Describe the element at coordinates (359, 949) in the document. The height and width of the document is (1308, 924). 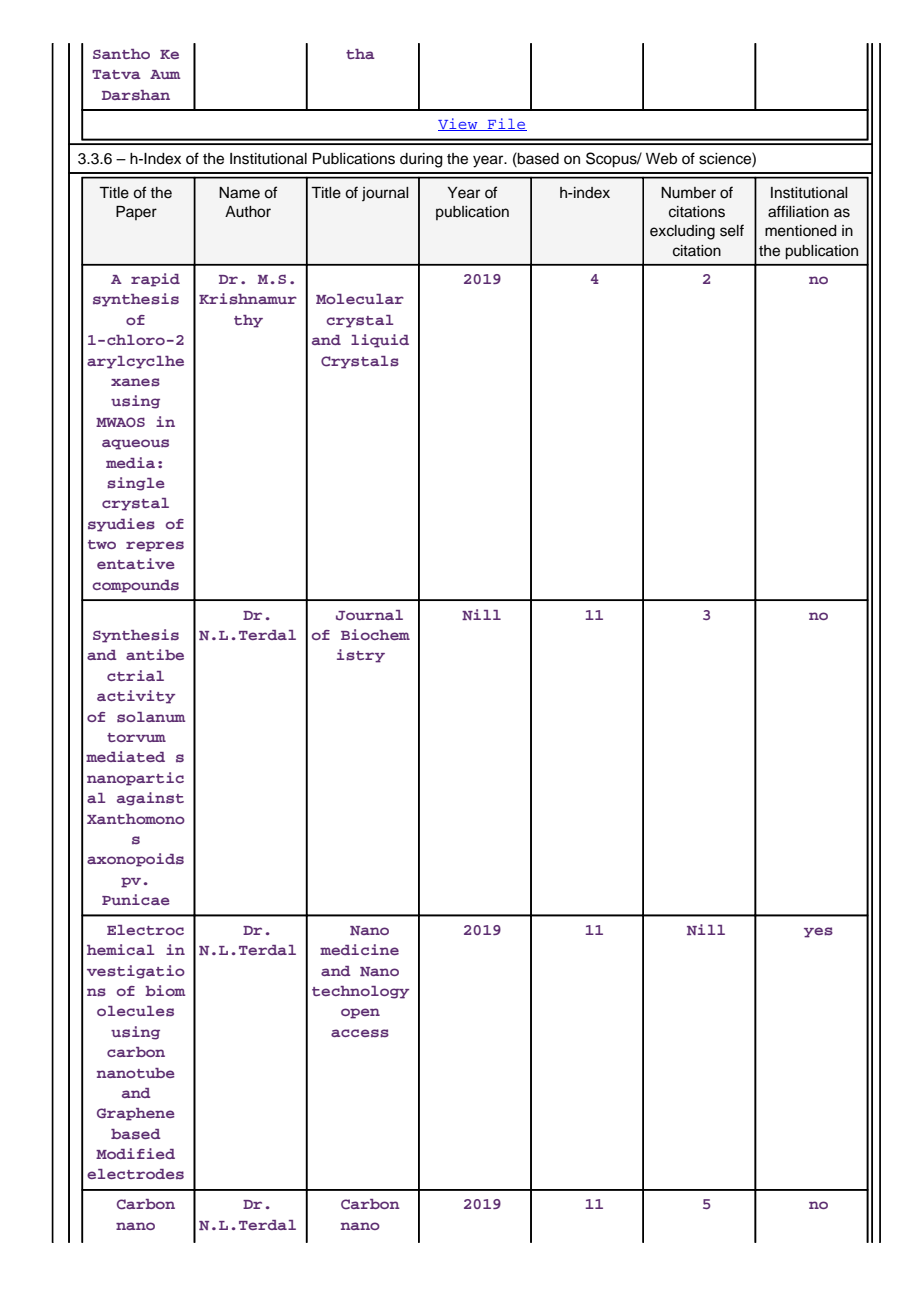
I see `medicine` at that location.
